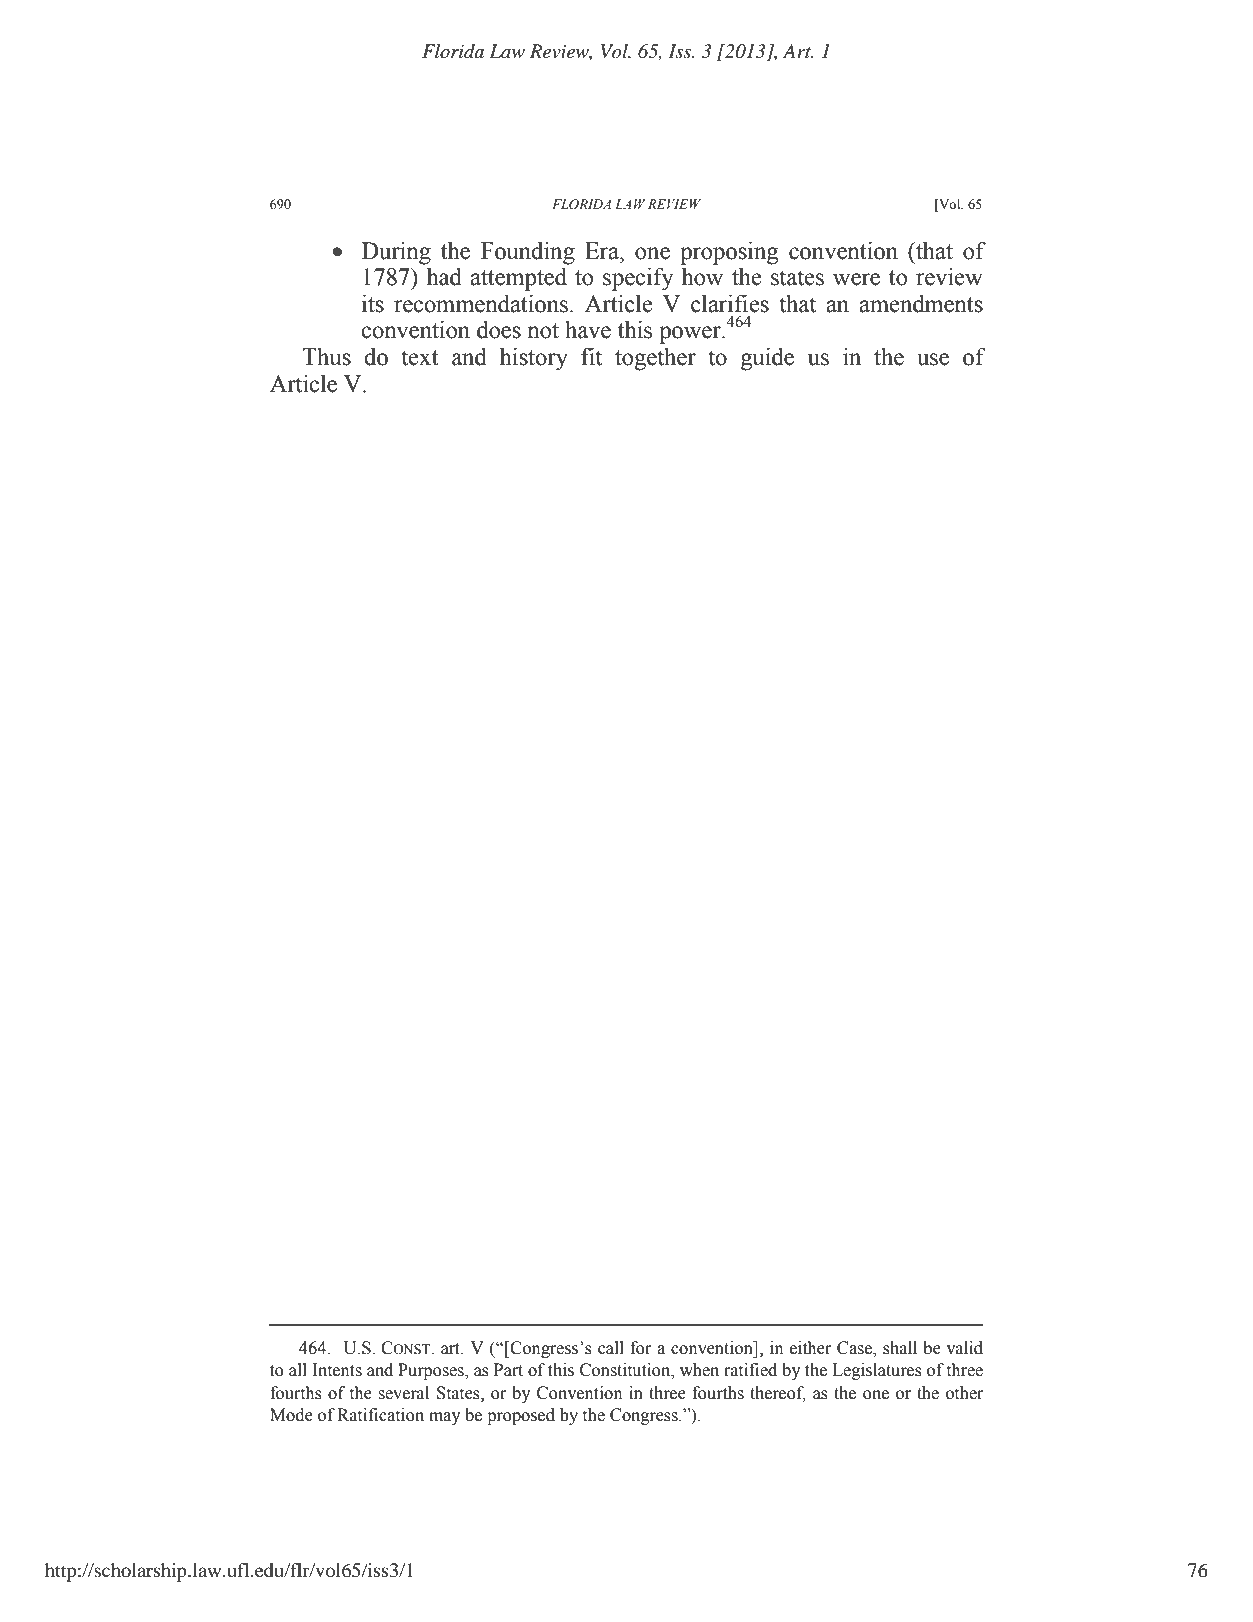  What do you see at coordinates (640, 1348) in the screenshot?
I see `for` at bounding box center [640, 1348].
